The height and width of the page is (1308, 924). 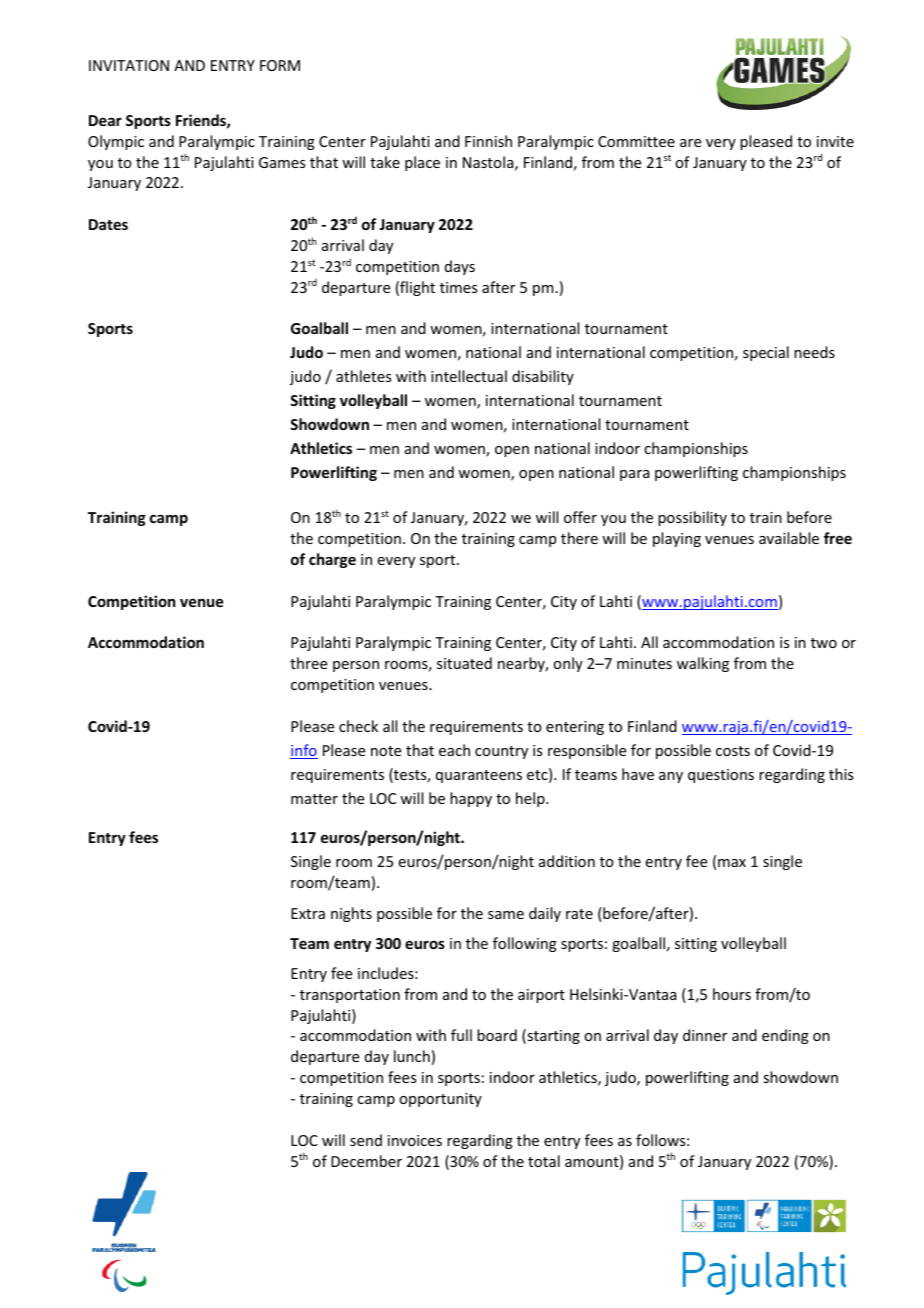 I want to click on situated, so click(x=464, y=663).
